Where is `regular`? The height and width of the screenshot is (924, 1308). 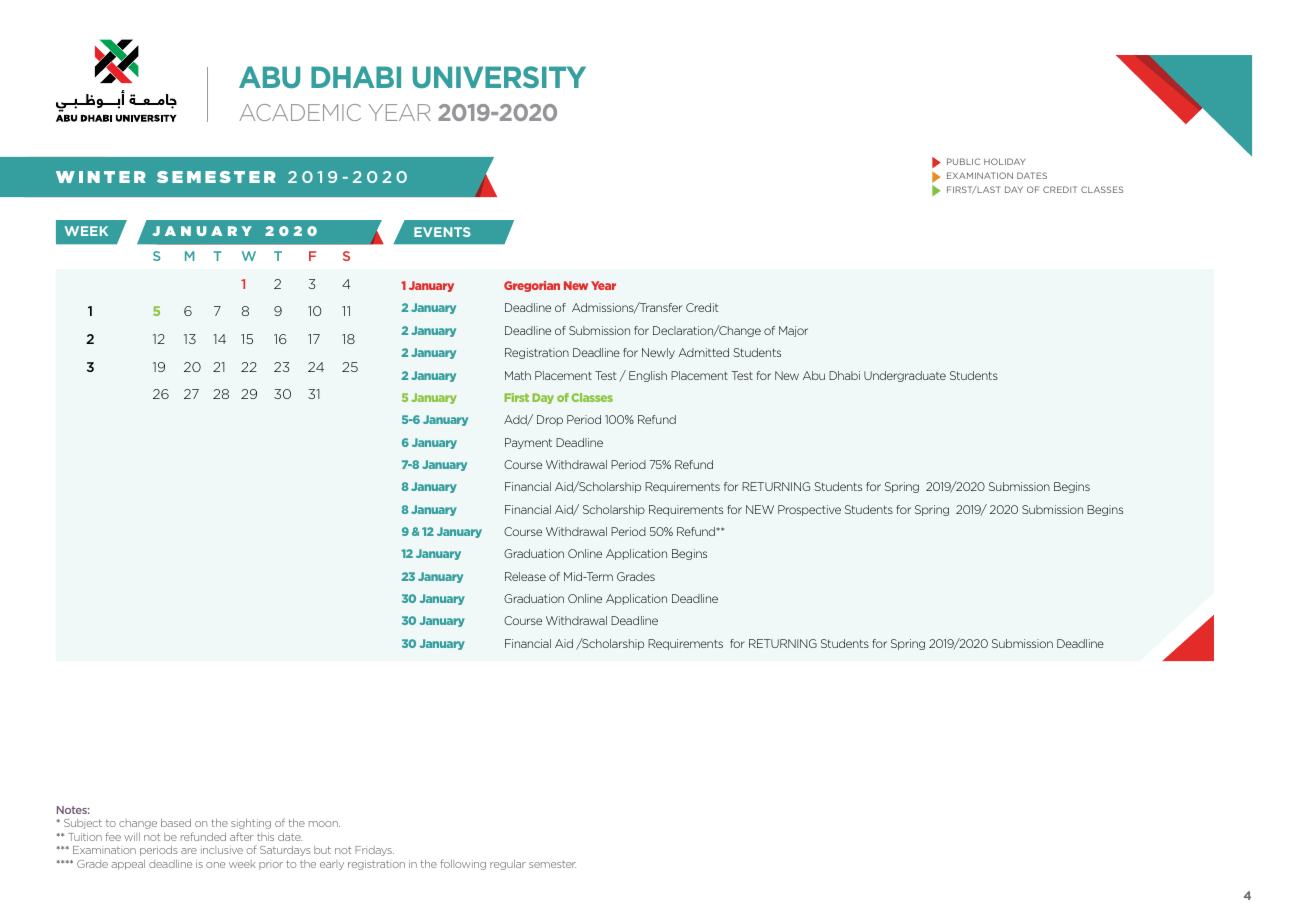
regular is located at coordinates (508, 865).
